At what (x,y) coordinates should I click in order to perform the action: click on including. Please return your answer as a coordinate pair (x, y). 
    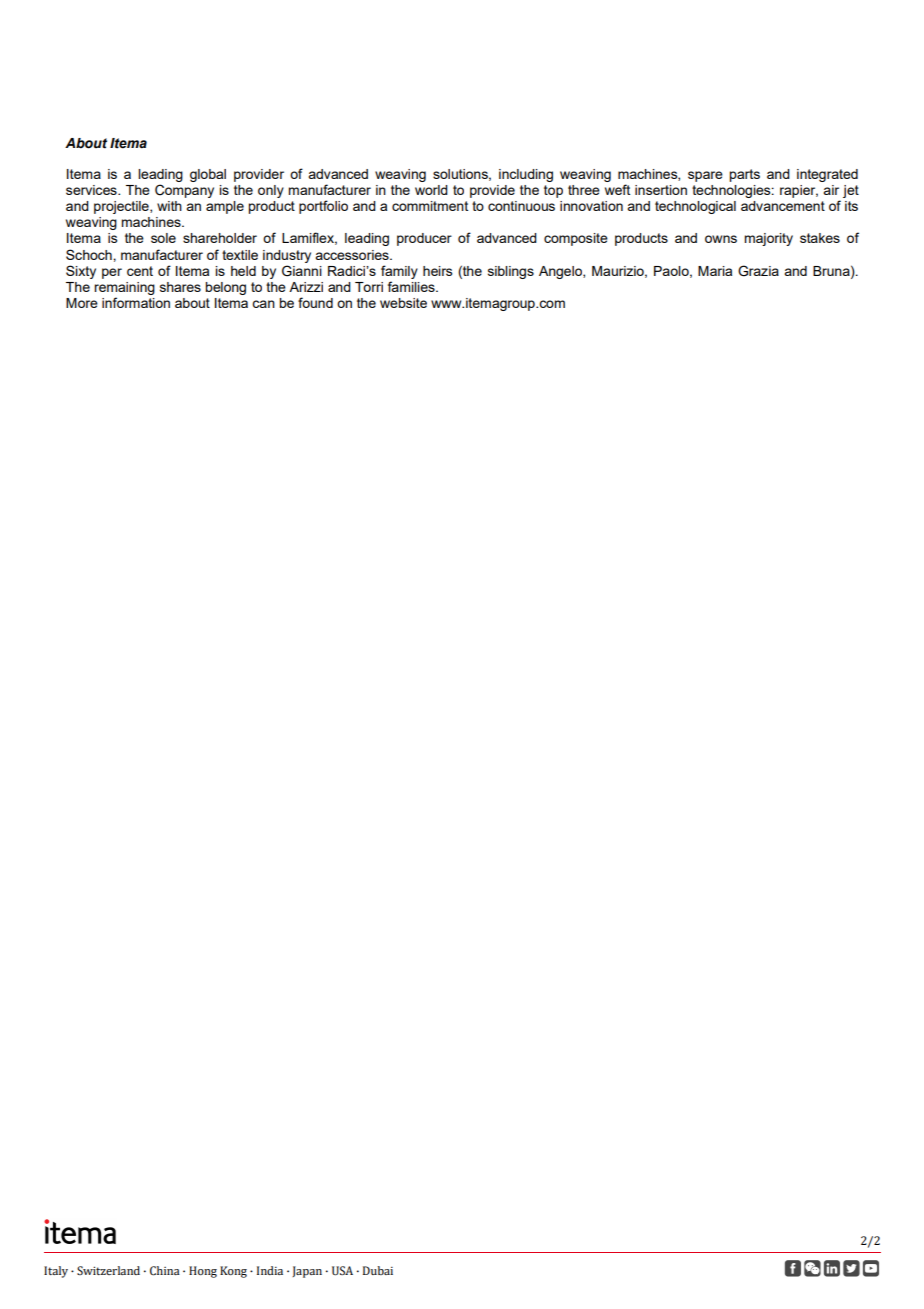
    Looking at the image, I should click on (526, 175).
